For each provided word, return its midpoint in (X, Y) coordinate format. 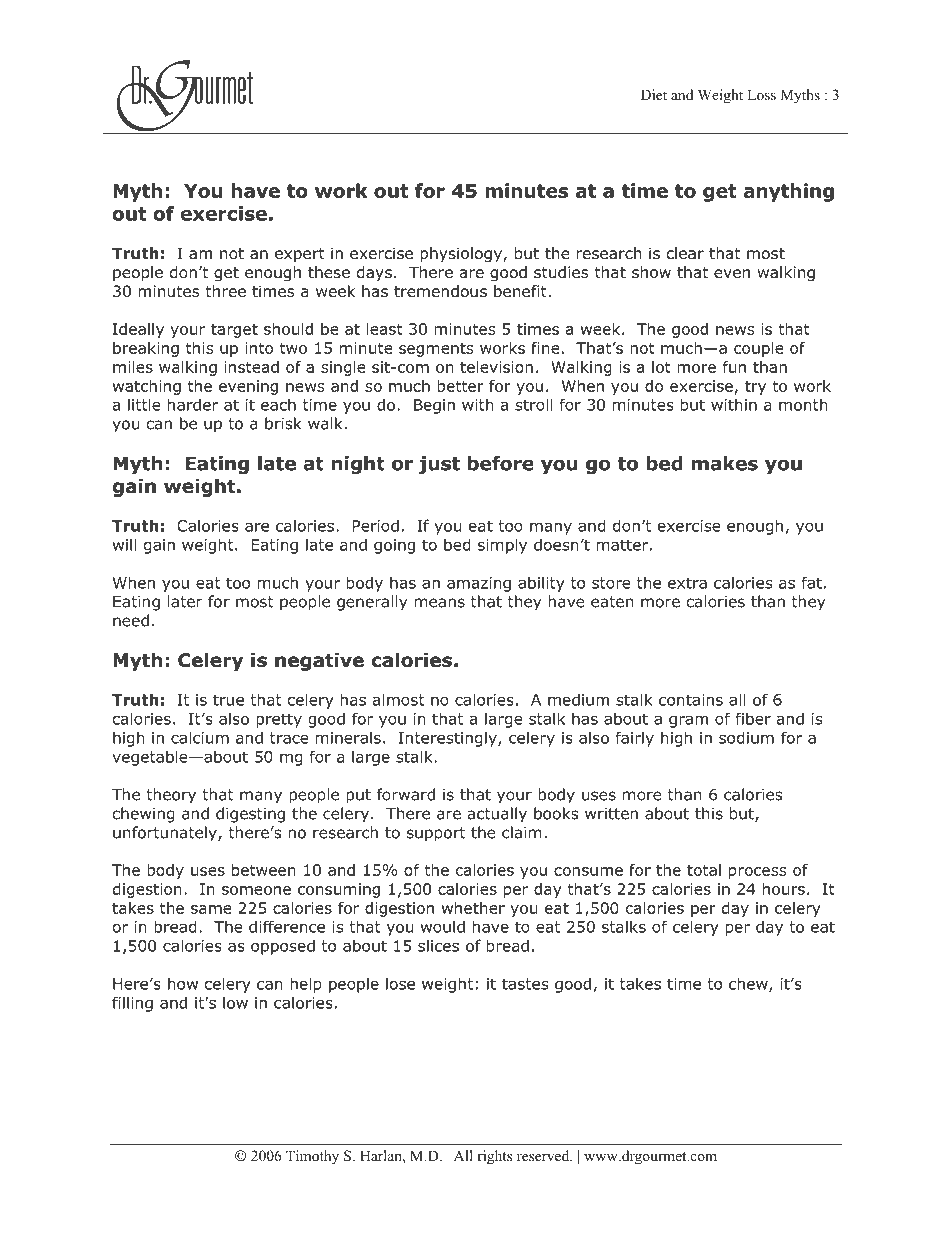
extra (687, 583)
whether (473, 908)
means (440, 603)
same (211, 909)
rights (494, 1157)
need (131, 620)
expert (300, 255)
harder (193, 404)
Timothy (312, 1157)
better (460, 386)
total (704, 870)
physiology (462, 255)
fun (734, 367)
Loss (761, 94)
